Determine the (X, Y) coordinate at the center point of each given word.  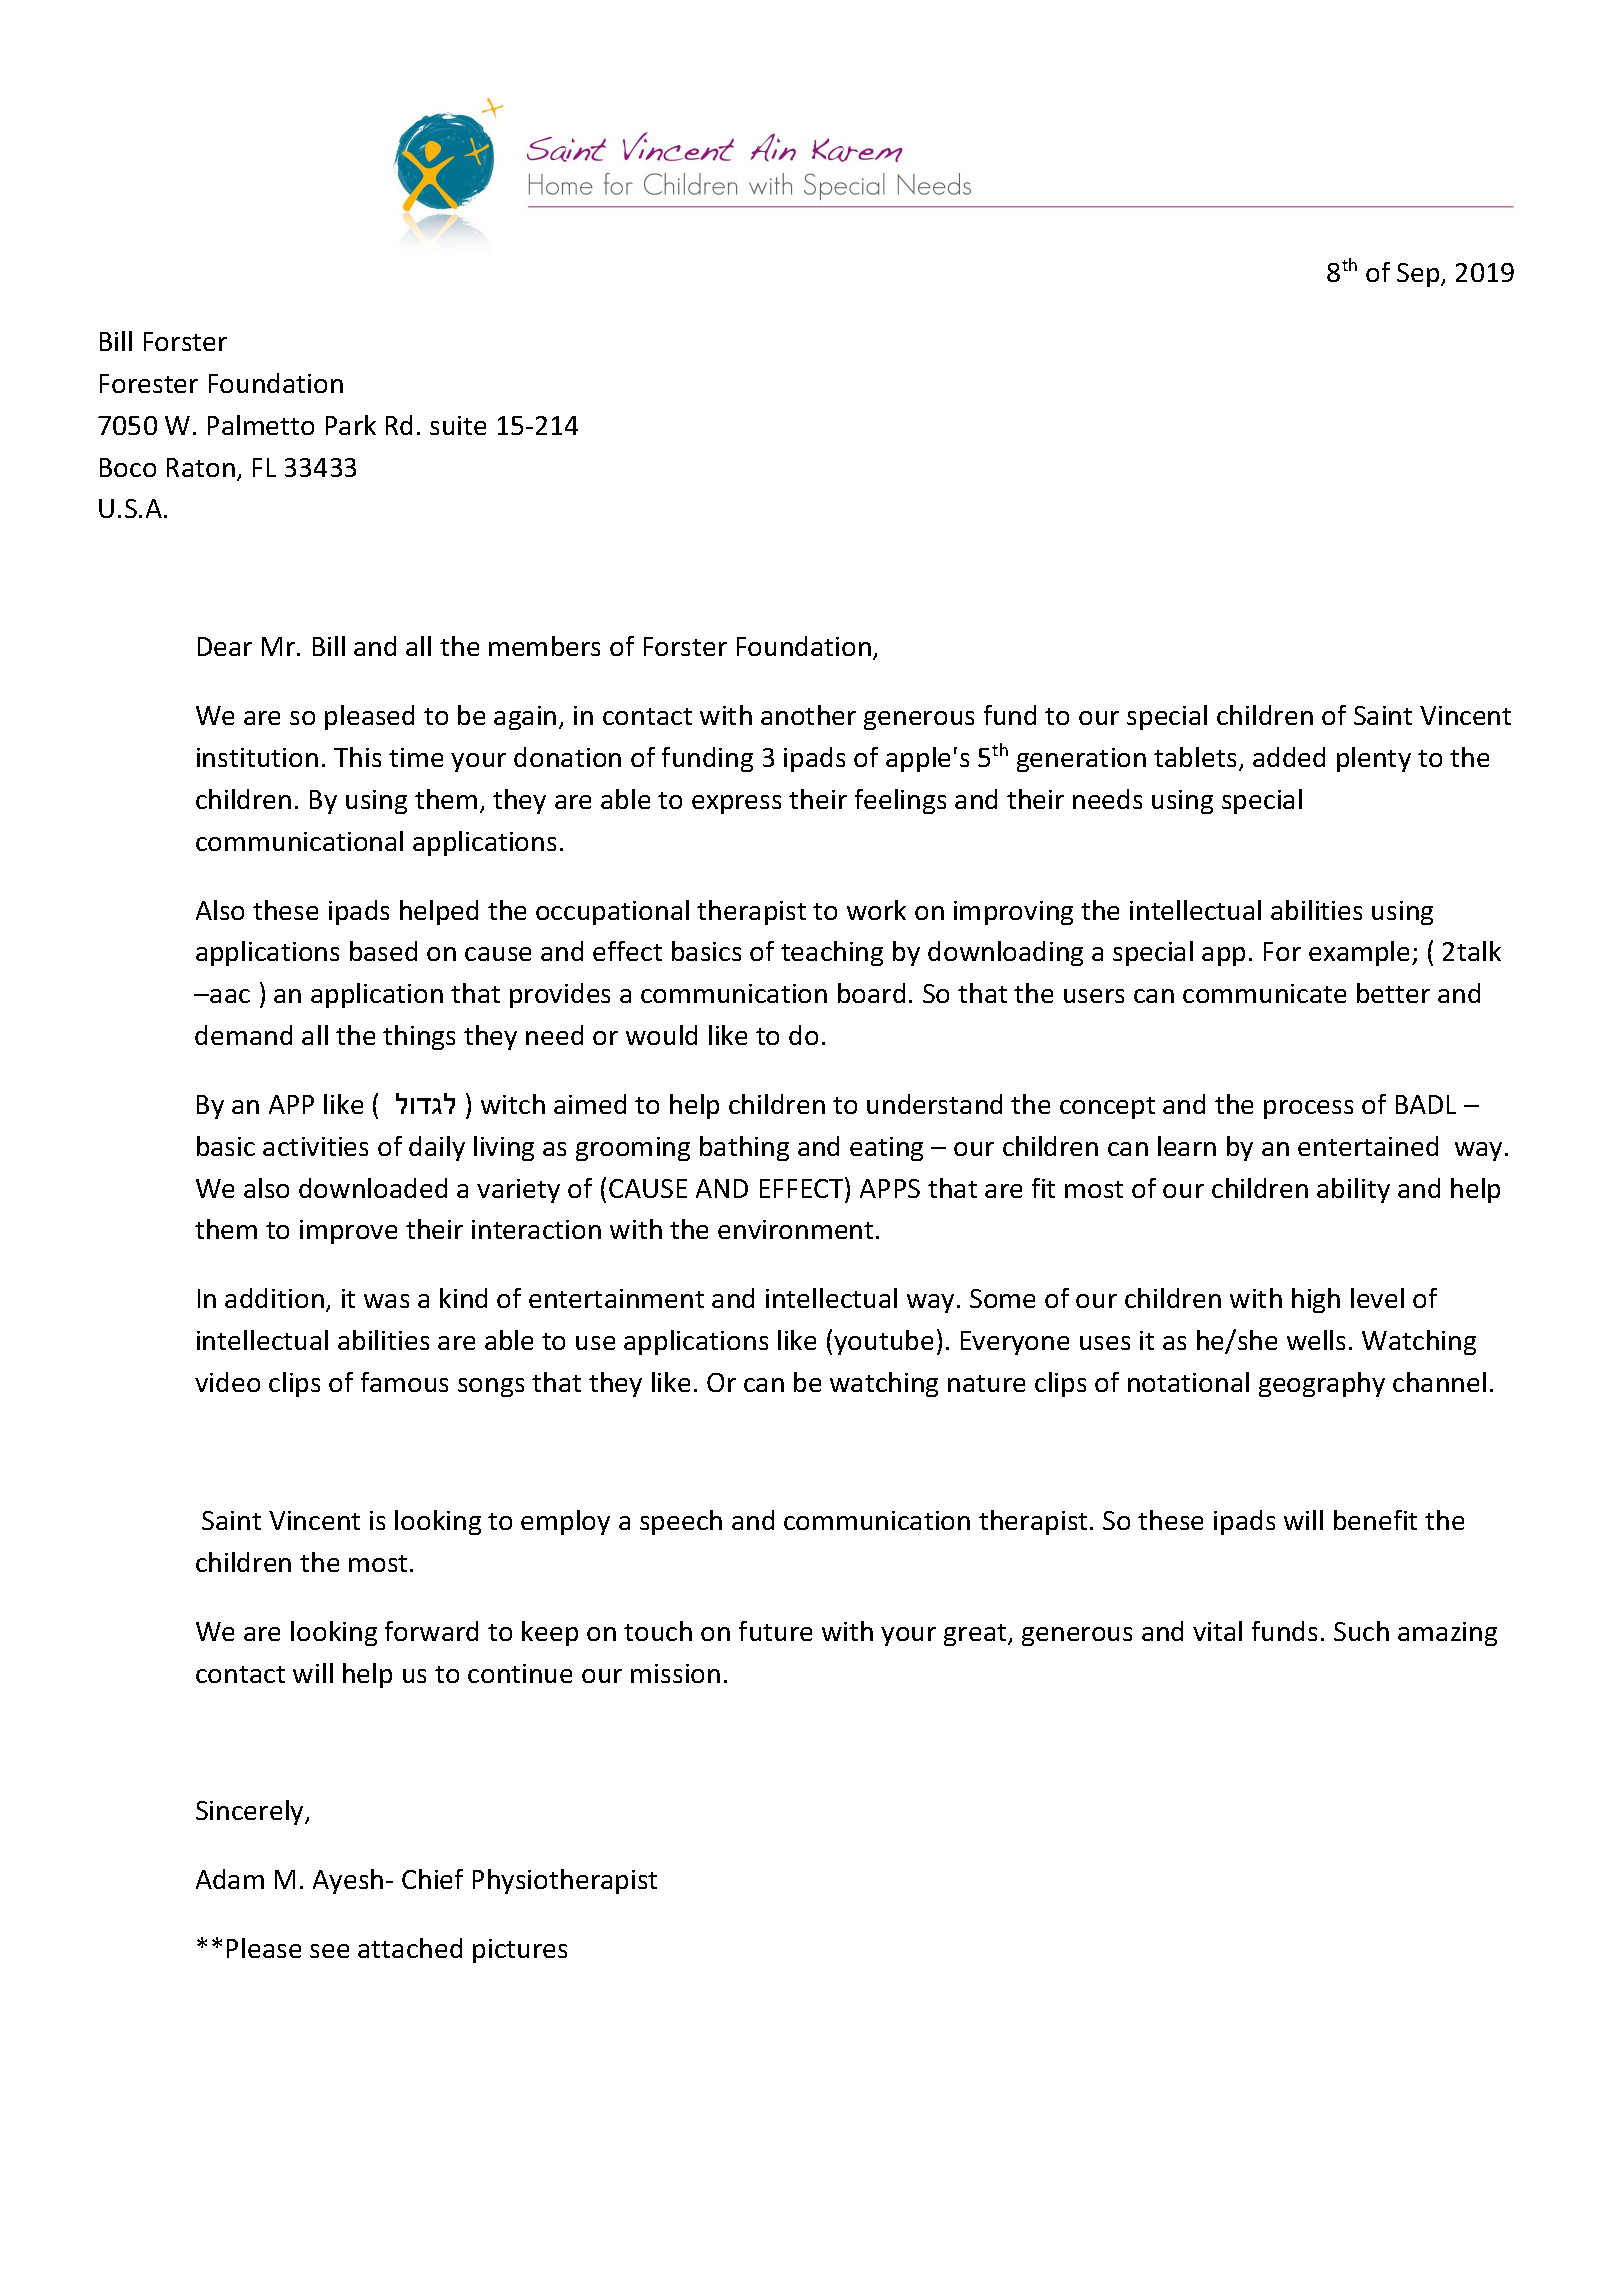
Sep (1419, 275)
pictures (520, 1951)
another (808, 715)
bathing (744, 1148)
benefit (1375, 1520)
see (329, 1951)
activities (315, 1146)
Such (1361, 1631)
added (1289, 757)
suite (458, 425)
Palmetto (261, 425)
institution (257, 757)
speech (681, 1522)
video (227, 1382)
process (1308, 1109)
